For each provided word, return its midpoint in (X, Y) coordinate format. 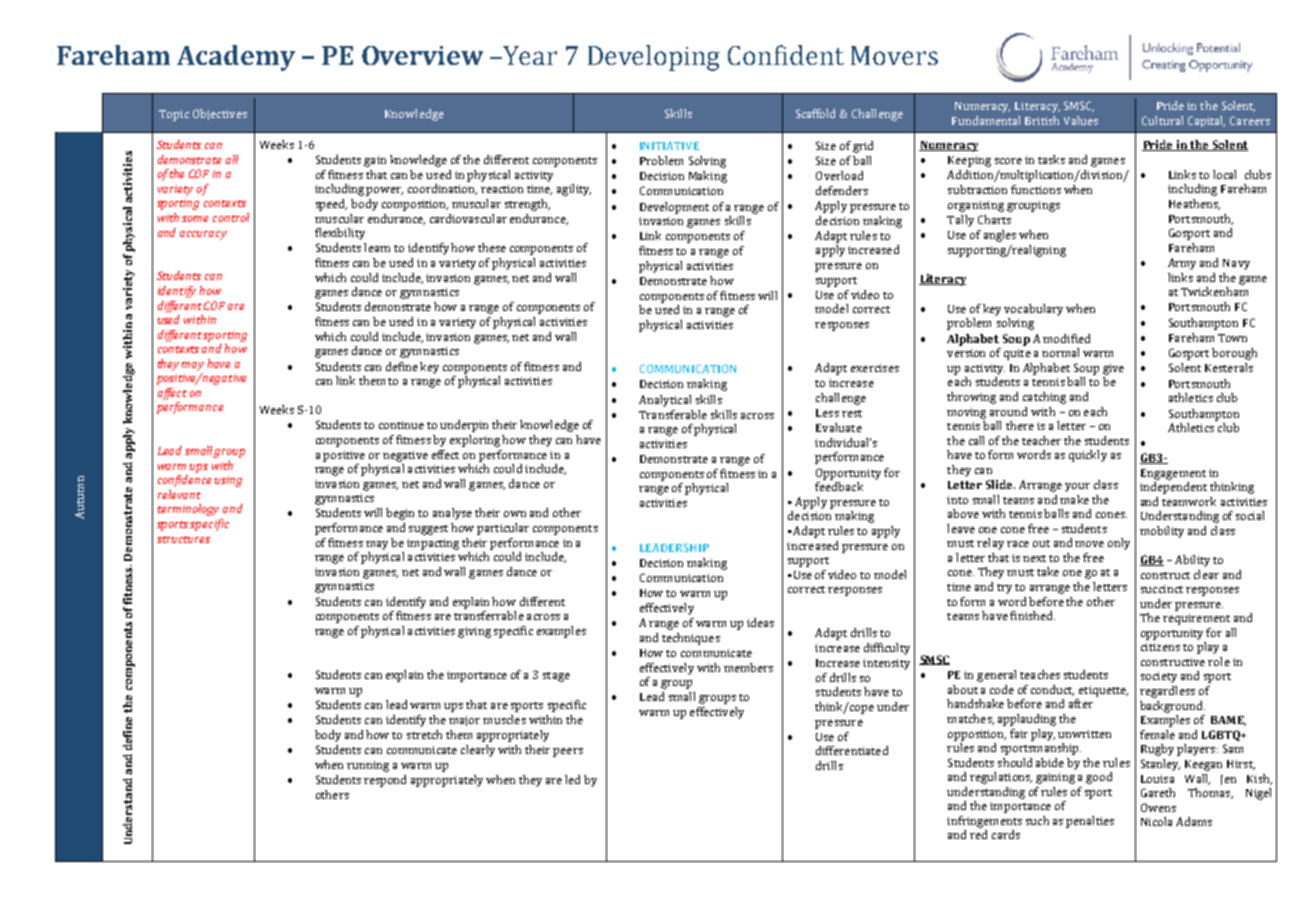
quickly (1088, 456)
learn (377, 247)
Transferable (673, 414)
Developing (654, 58)
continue (401, 425)
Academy (236, 58)
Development (674, 208)
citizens (1160, 647)
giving (474, 632)
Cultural (1162, 120)
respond (385, 781)
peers (568, 752)
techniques (691, 639)
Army (1182, 264)
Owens (1158, 807)
